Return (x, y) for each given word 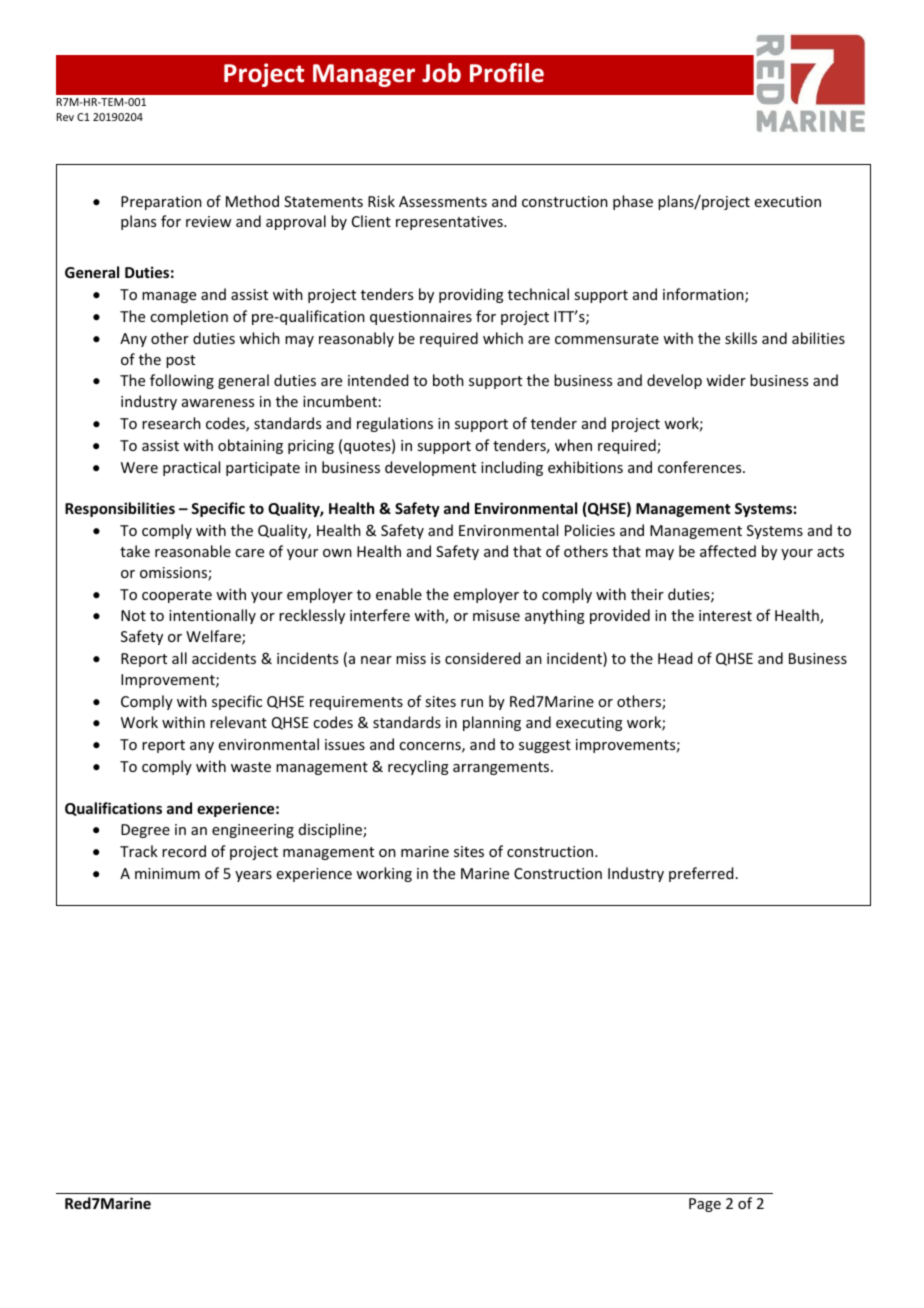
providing (471, 295)
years (253, 876)
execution (788, 201)
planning (492, 723)
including (512, 468)
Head (675, 658)
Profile (507, 73)
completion (189, 317)
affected (728, 551)
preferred (701, 874)
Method (252, 201)
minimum (167, 873)
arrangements (502, 768)
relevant (238, 722)
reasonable (193, 551)
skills (741, 338)
